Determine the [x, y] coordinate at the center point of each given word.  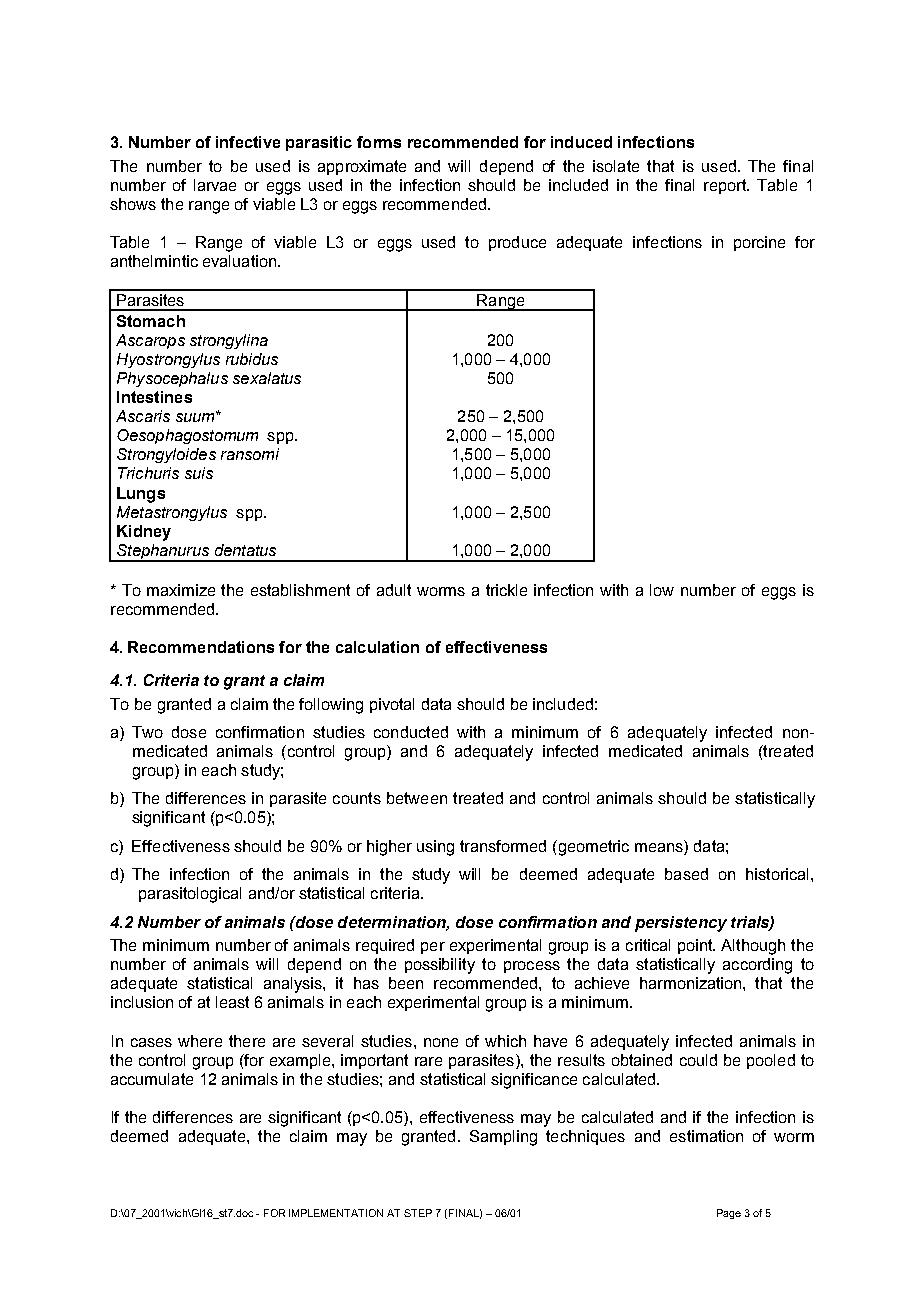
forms [379, 142]
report [726, 186]
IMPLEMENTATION [336, 1213]
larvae [215, 185]
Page [729, 1214]
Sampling [503, 1138]
